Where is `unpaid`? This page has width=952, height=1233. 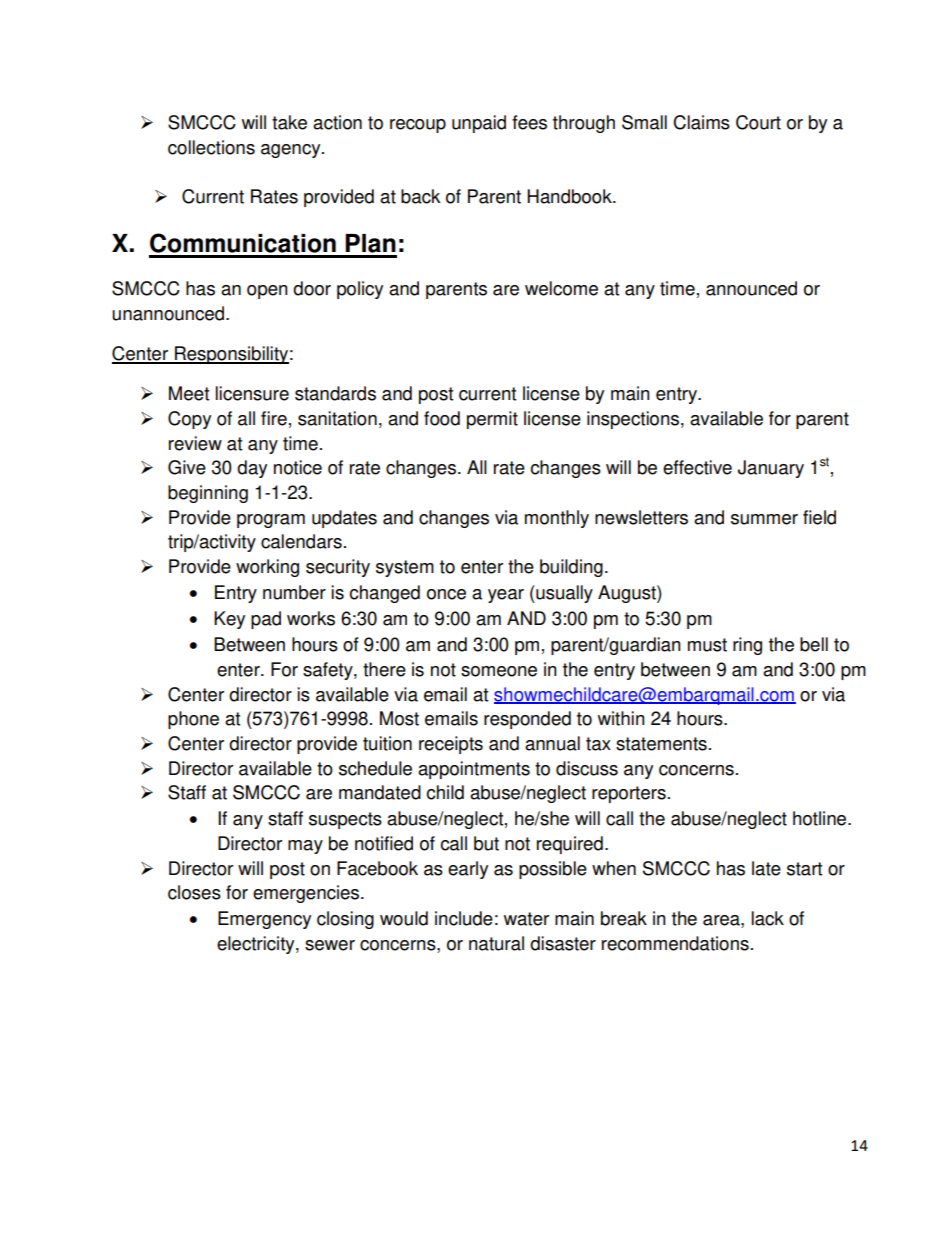
unpaid is located at coordinates (479, 124).
